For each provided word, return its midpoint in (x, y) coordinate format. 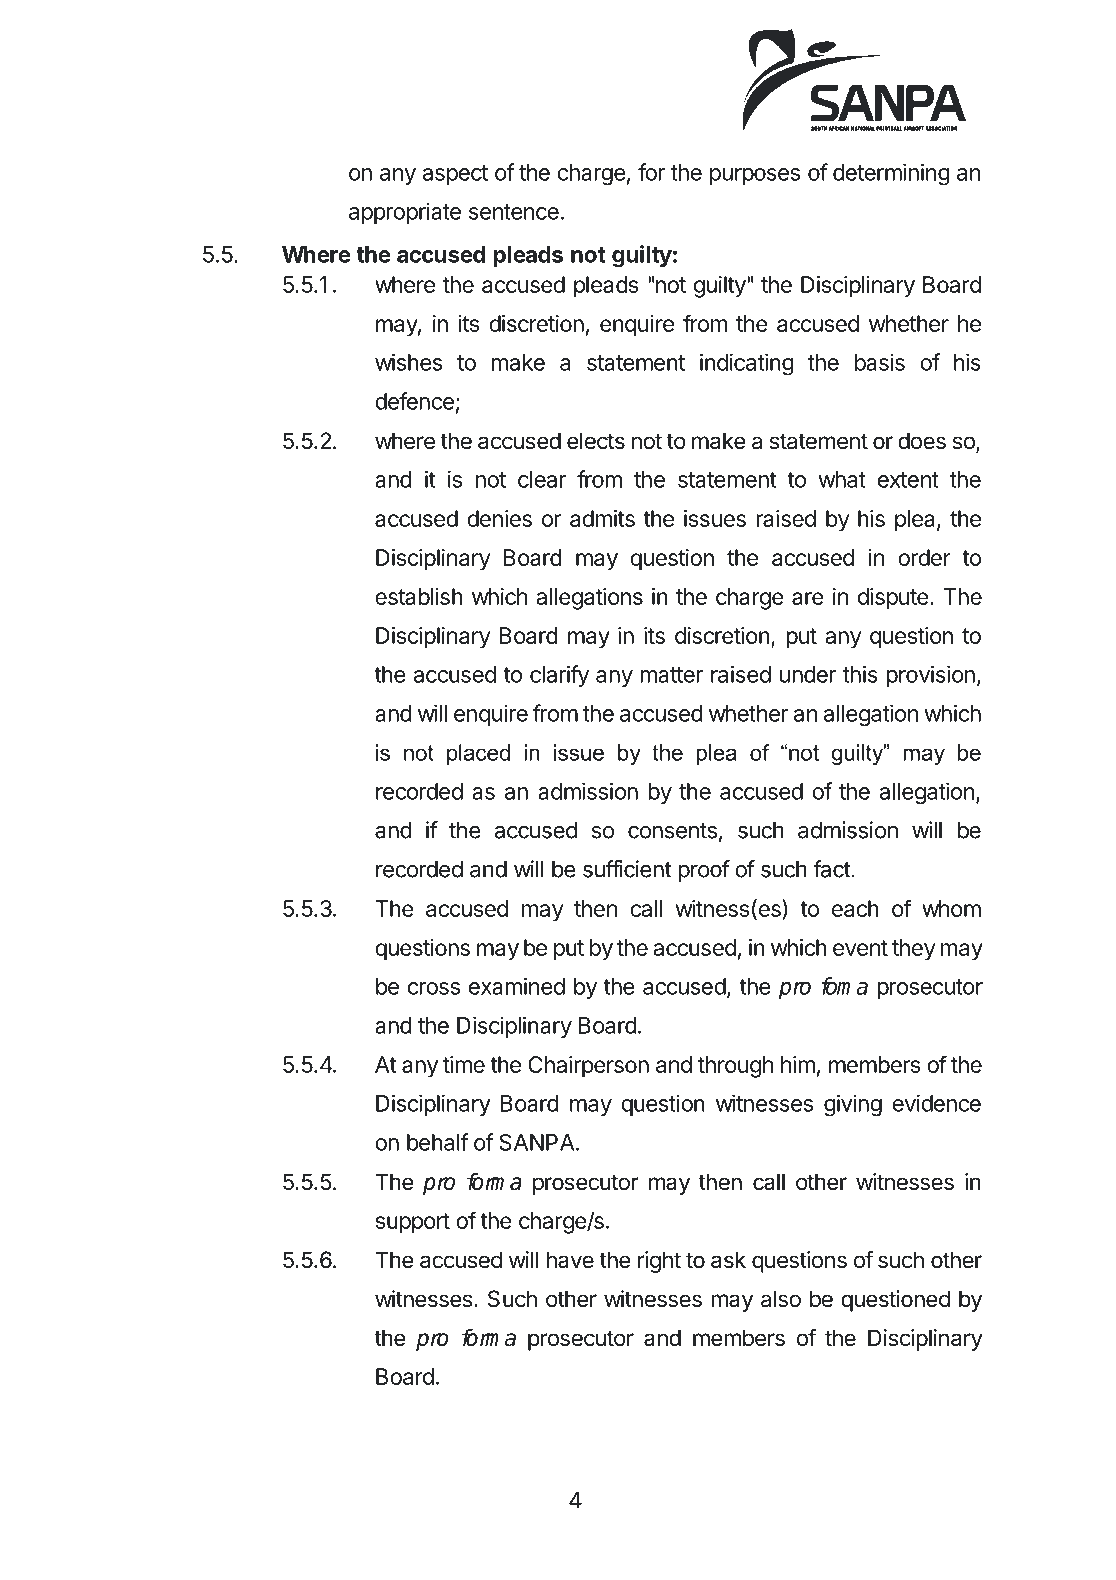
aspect (455, 175)
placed (478, 754)
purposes (755, 176)
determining (891, 174)
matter (671, 675)
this (860, 674)
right (659, 1262)
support (413, 1223)
